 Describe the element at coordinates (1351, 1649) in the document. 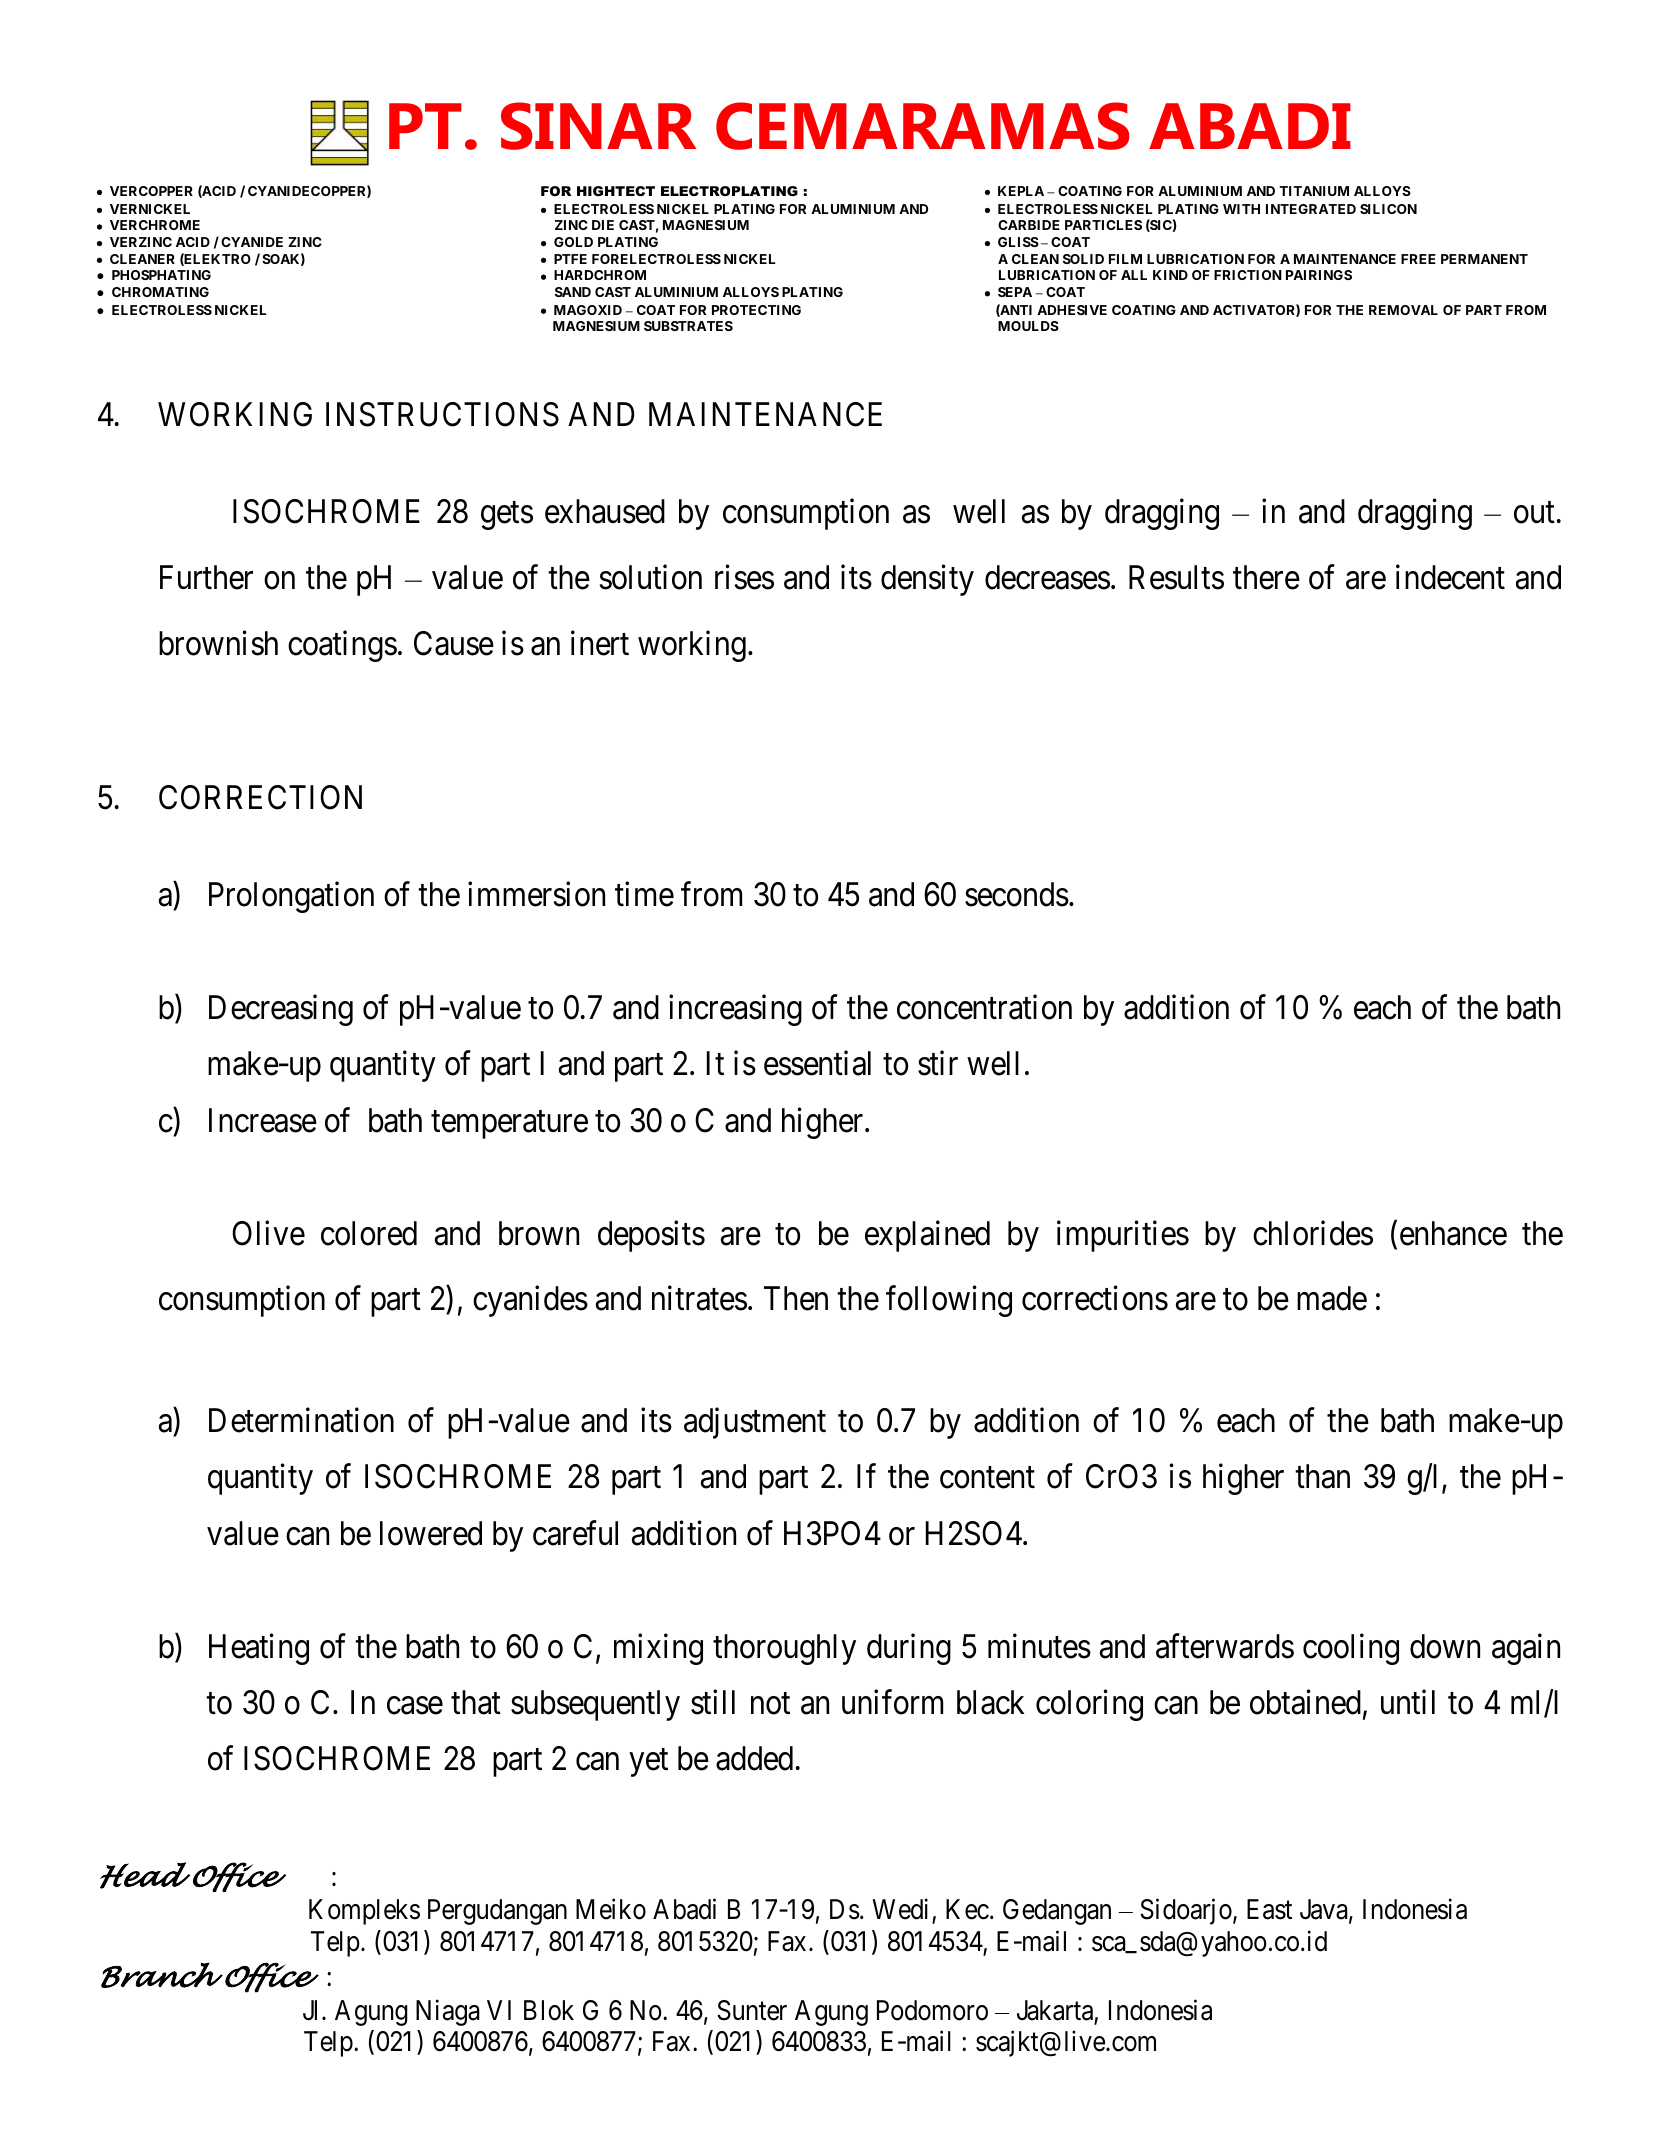

I see `cooling` at that location.
